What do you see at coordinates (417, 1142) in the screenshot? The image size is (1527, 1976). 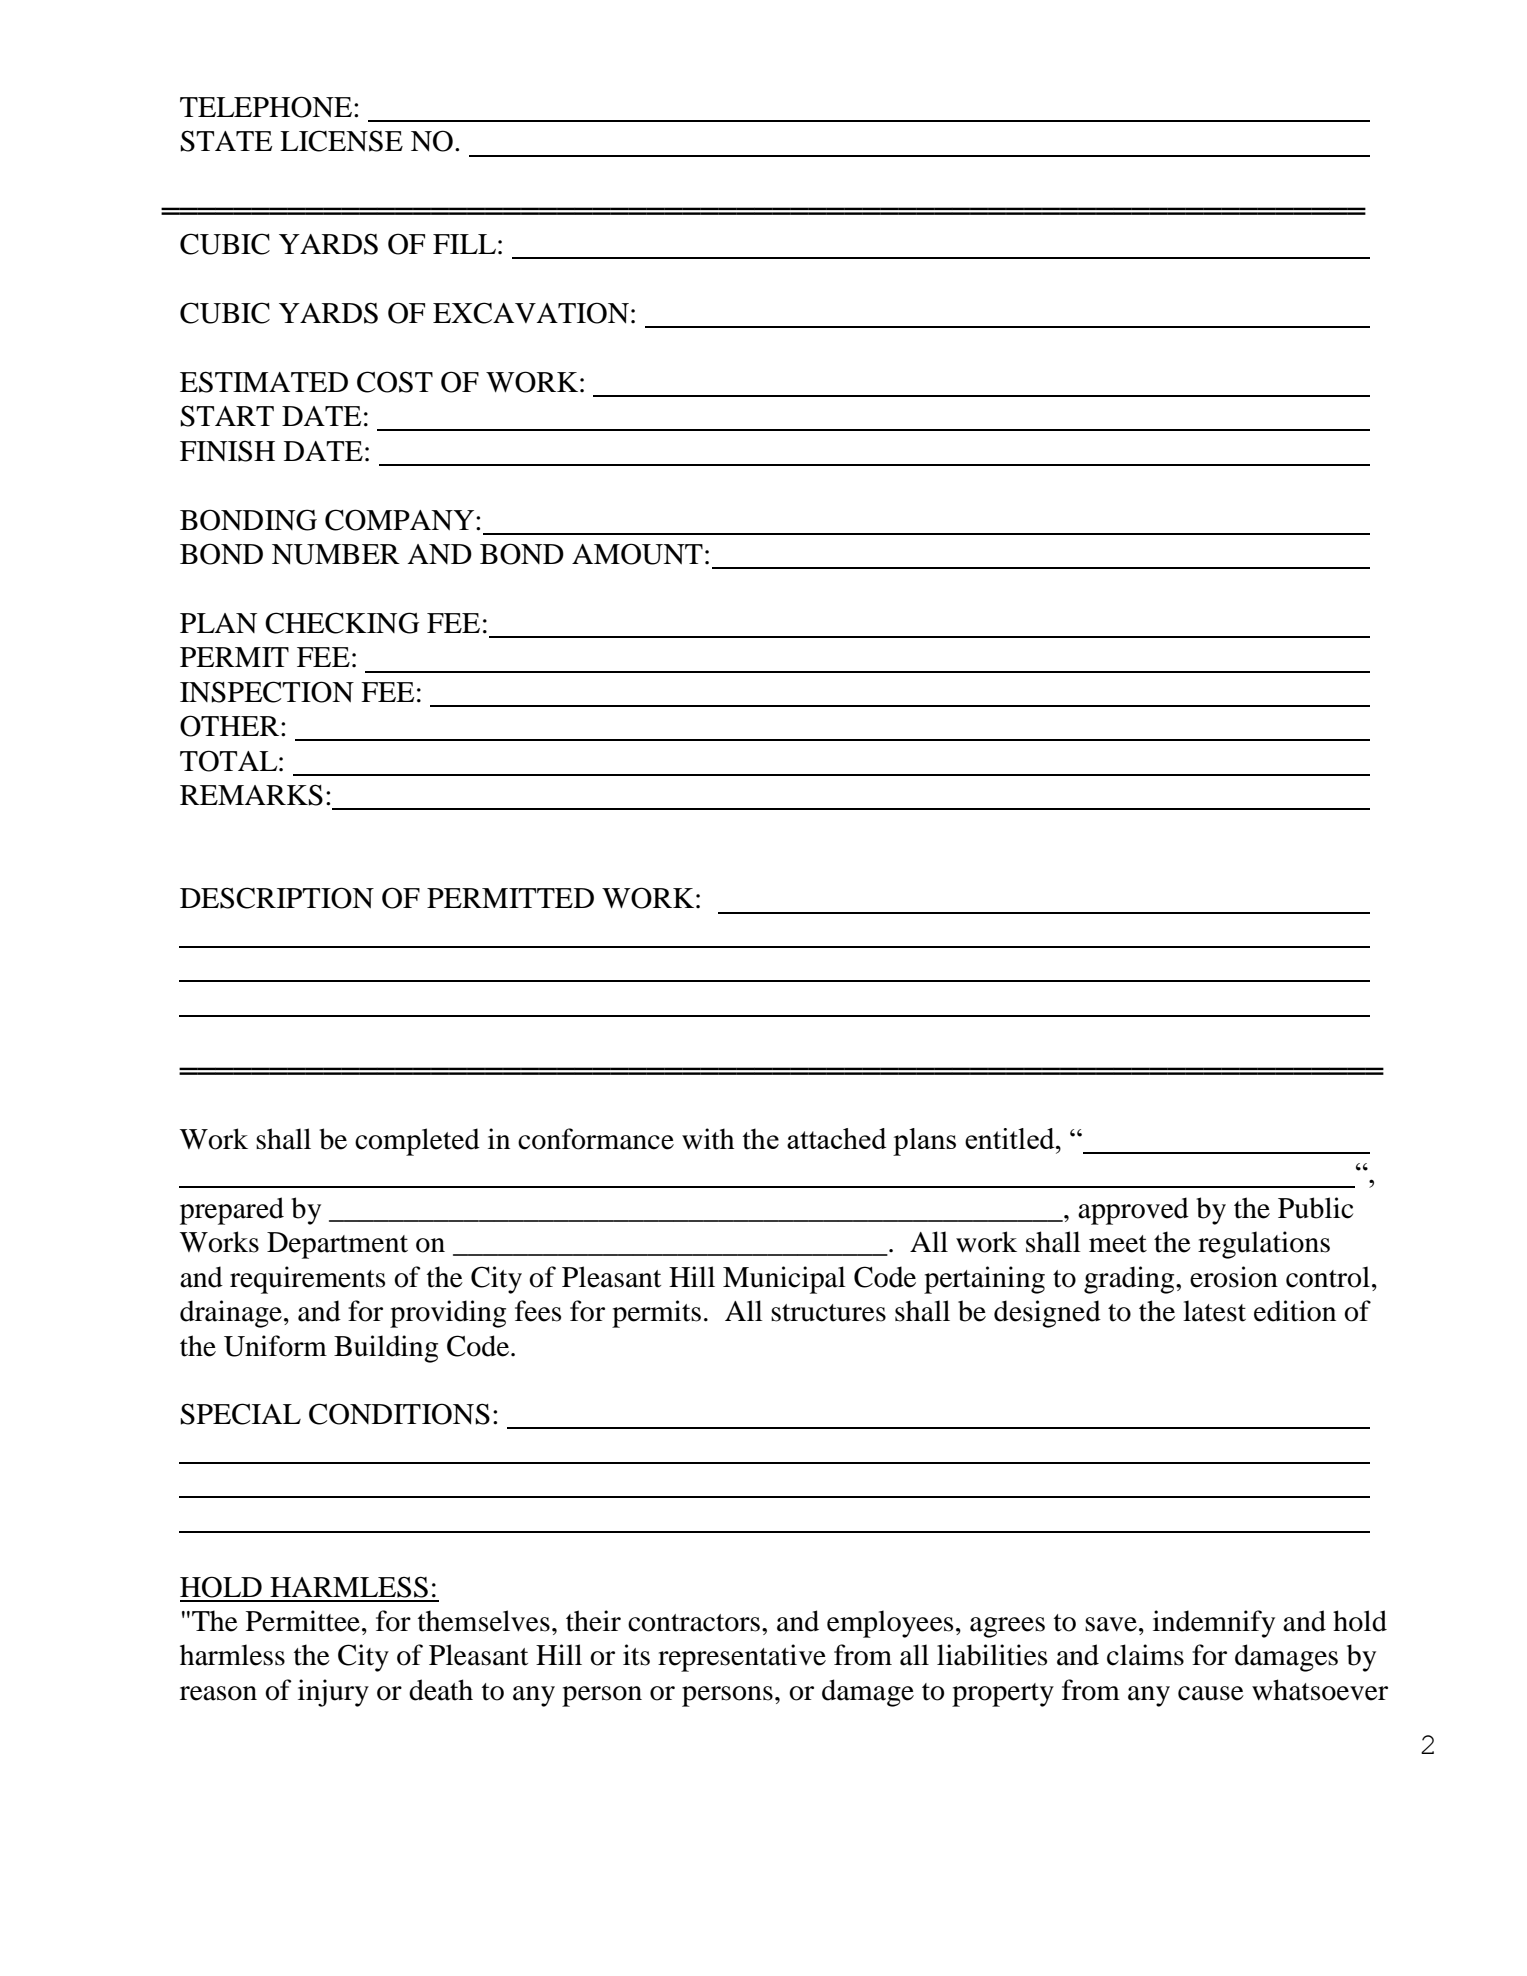 I see `completed` at bounding box center [417, 1142].
